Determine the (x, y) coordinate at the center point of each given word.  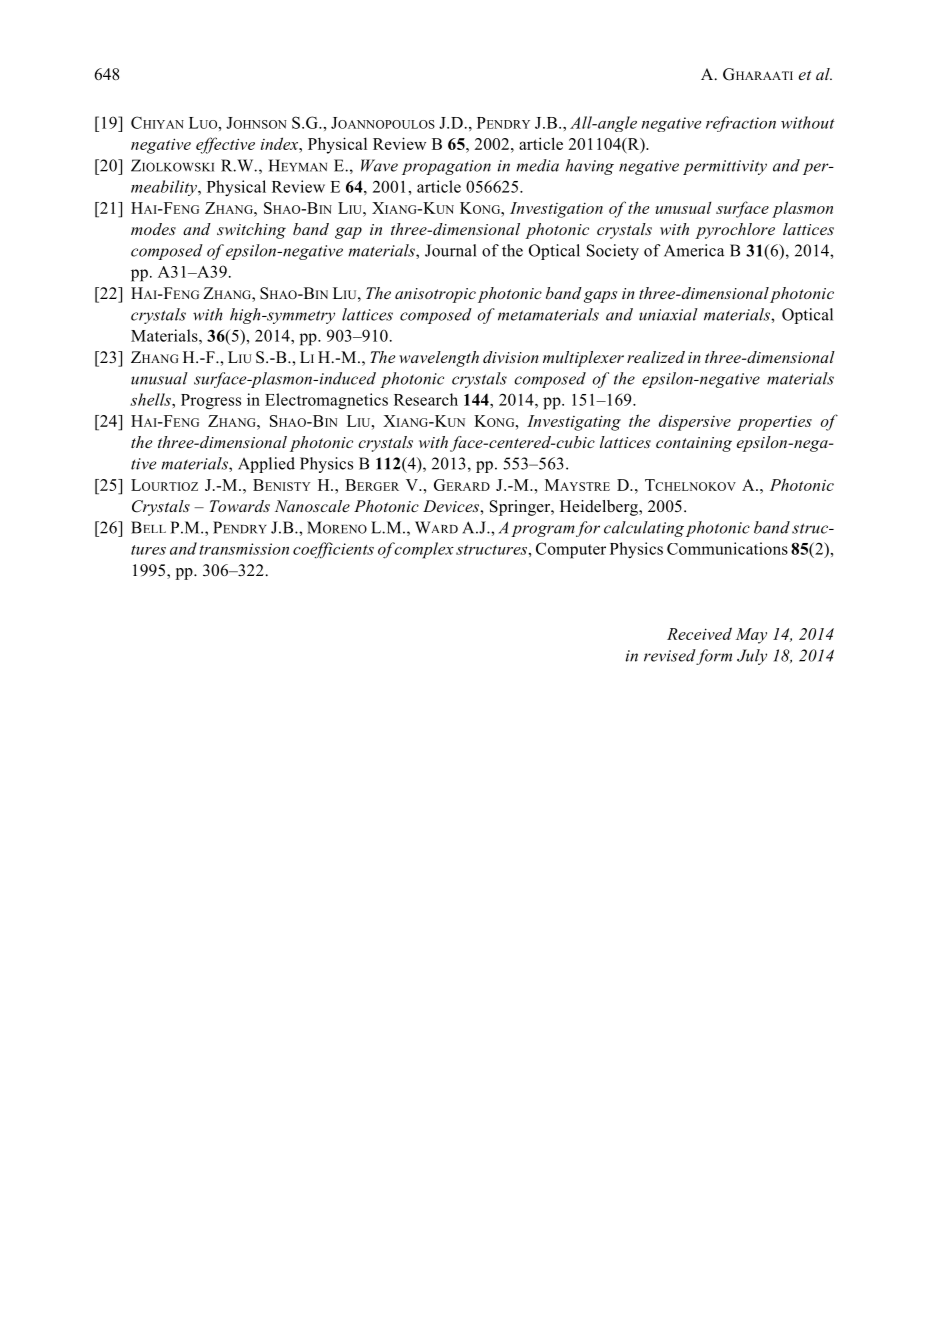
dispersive (695, 422)
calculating (644, 529)
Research (426, 399)
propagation (446, 167)
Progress (211, 402)
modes (153, 229)
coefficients (333, 550)
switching (251, 231)
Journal (450, 250)
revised (670, 655)
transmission (244, 549)
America (694, 250)
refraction (741, 124)
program (543, 531)
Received (699, 633)
